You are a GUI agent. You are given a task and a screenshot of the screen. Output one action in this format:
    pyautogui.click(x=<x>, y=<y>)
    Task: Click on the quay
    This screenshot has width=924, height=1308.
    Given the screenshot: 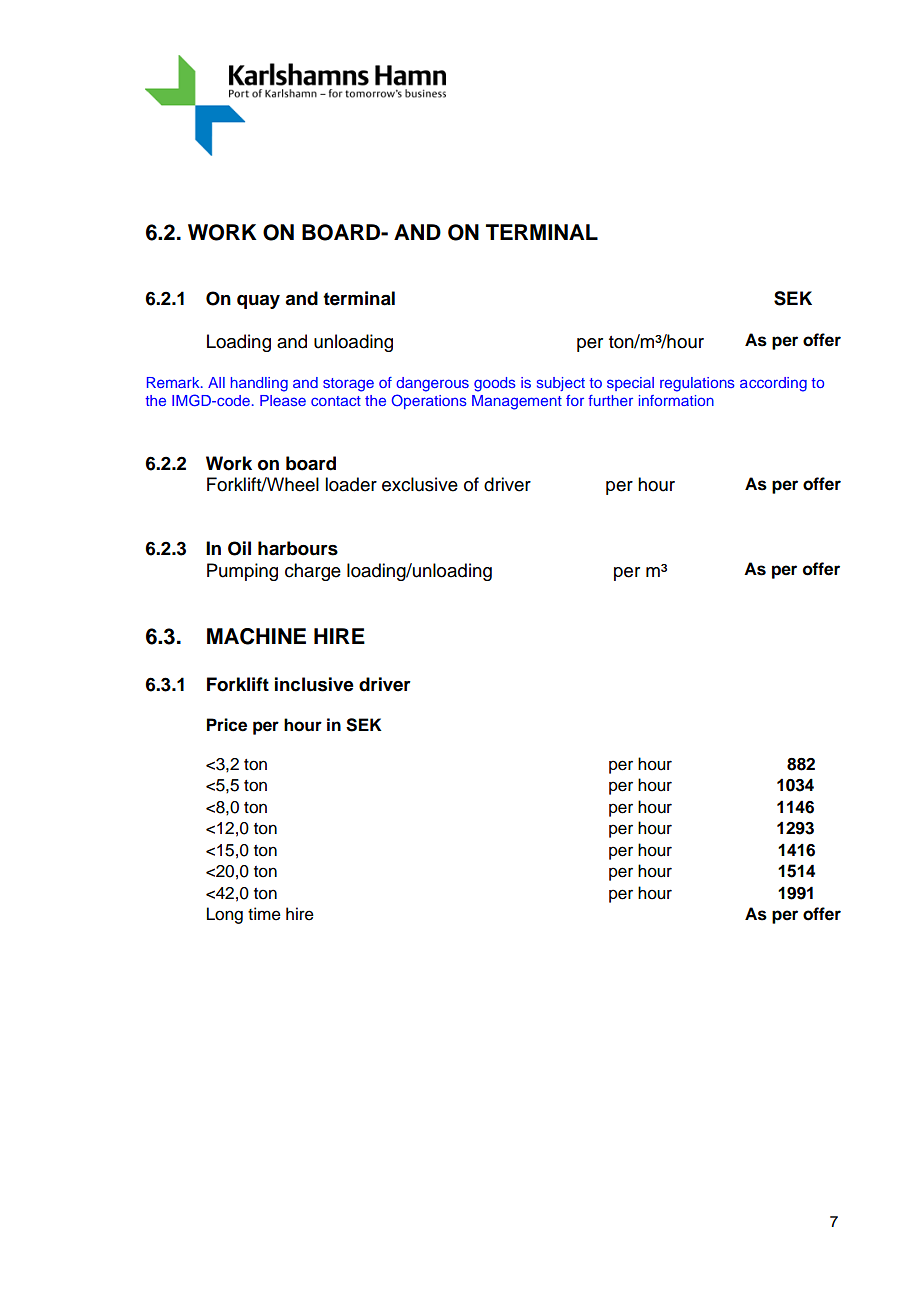 What is the action you would take?
    pyautogui.click(x=258, y=302)
